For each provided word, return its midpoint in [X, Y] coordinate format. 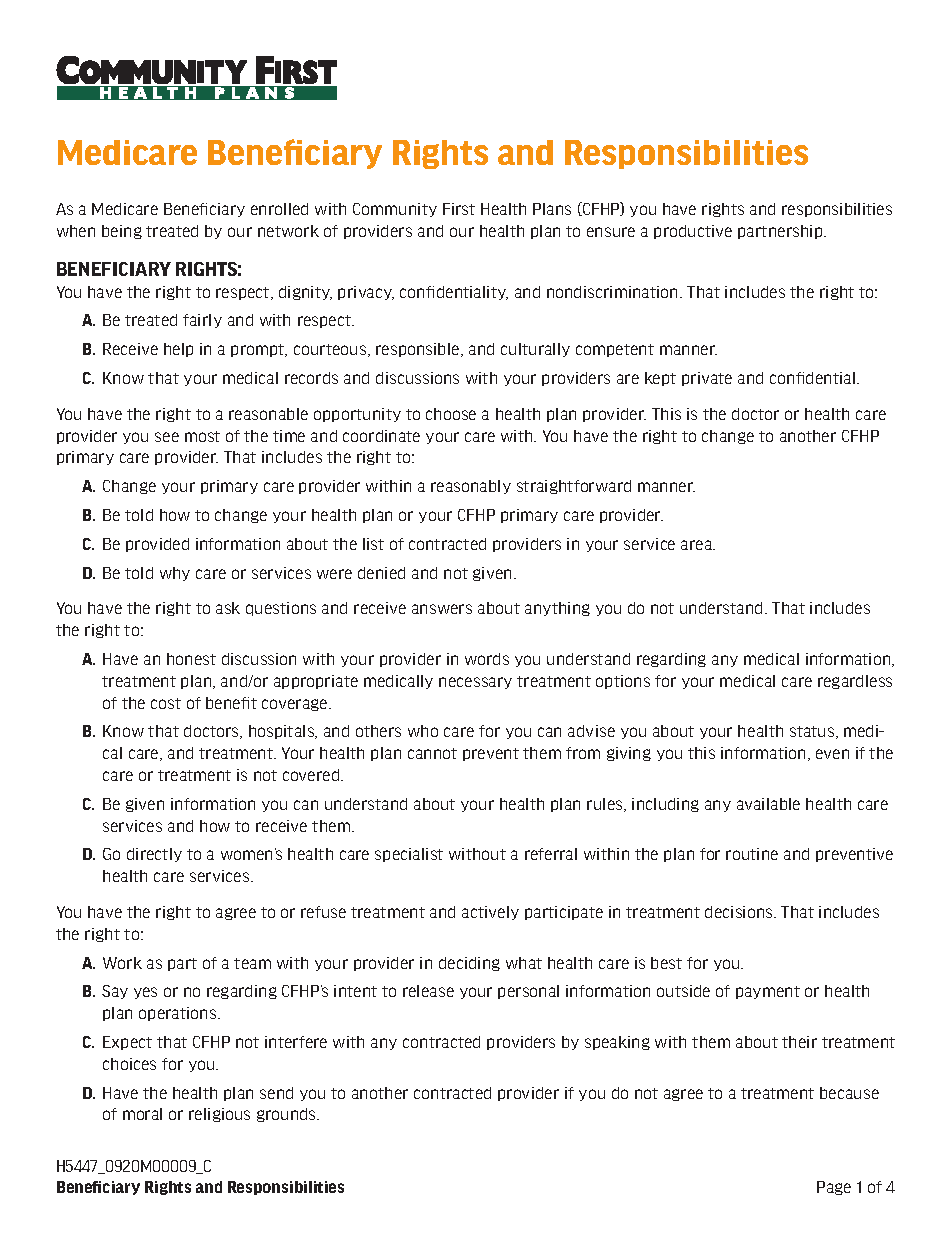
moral [142, 1114]
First [459, 209]
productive [693, 232]
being [122, 232]
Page [834, 1188]
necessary [475, 683]
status [813, 732]
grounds [287, 1115]
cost [166, 703]
